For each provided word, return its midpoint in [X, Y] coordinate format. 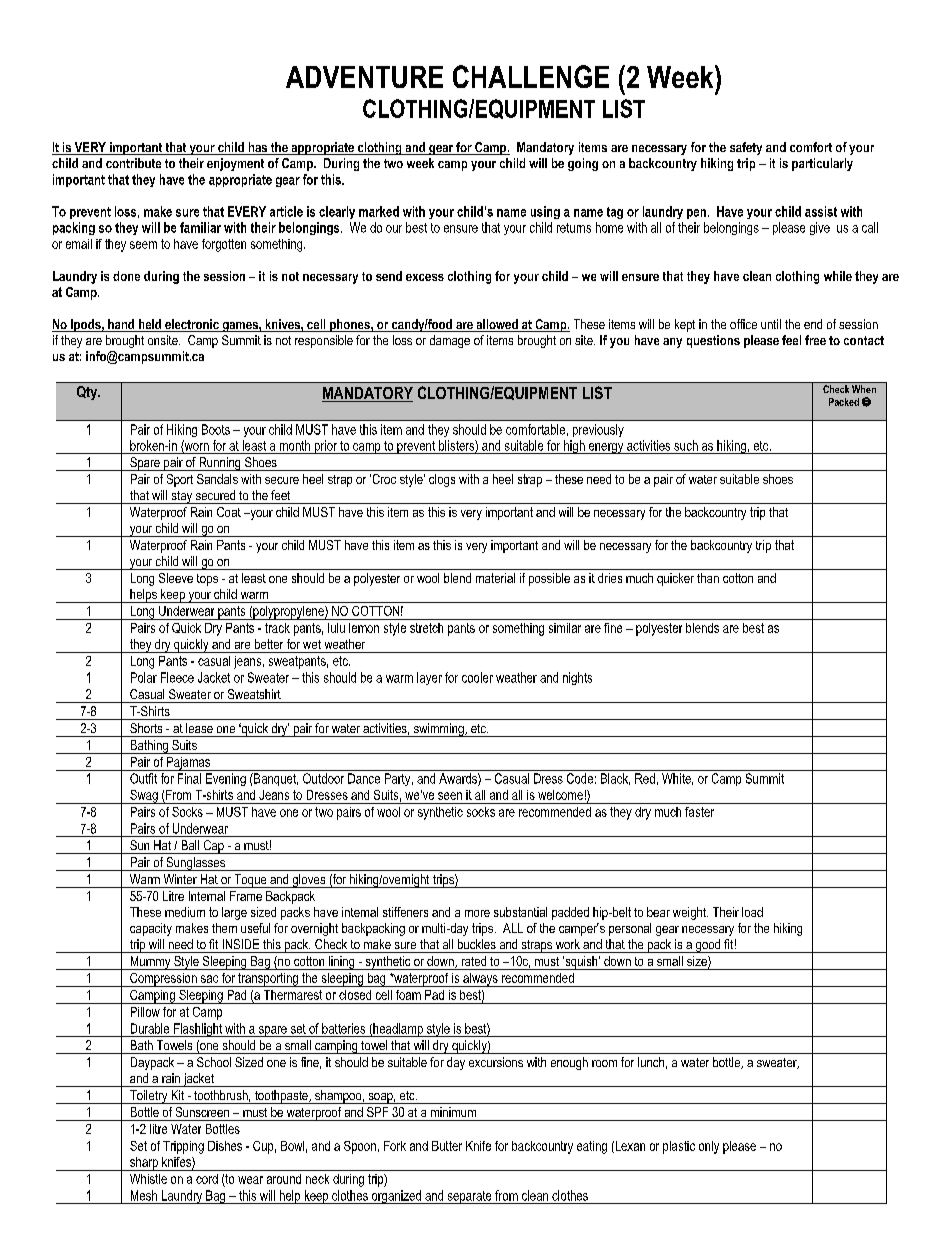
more [477, 913]
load [752, 912]
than [708, 578]
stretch [426, 628]
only [709, 1147]
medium [185, 912]
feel [791, 340]
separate [469, 1197]
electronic [192, 325]
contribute [133, 163]
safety [746, 148]
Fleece [177, 677]
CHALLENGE [531, 76]
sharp [144, 1164]
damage [450, 341]
